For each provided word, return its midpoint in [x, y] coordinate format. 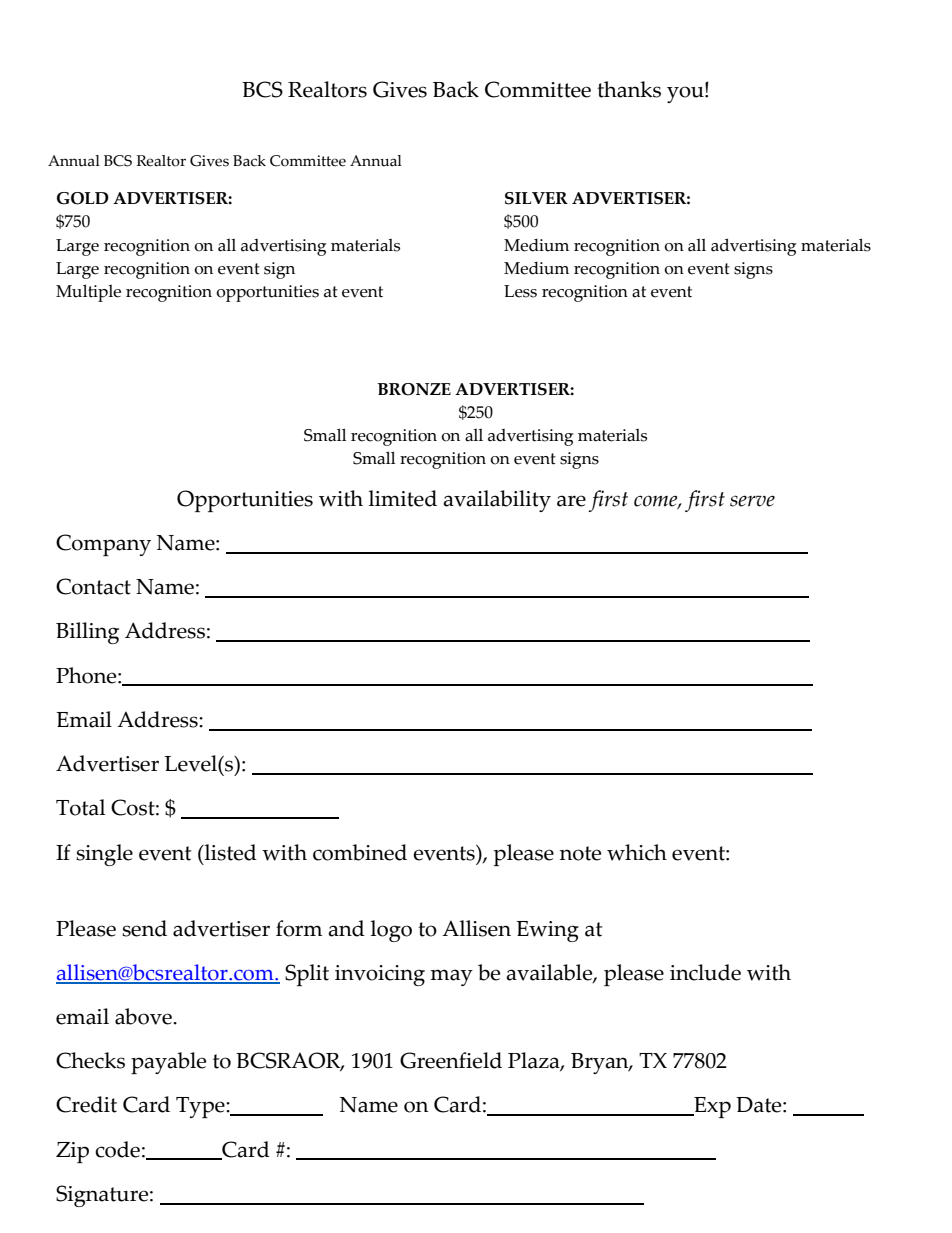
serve [752, 501]
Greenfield [451, 1060]
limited [403, 498]
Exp [711, 1107]
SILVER [536, 198]
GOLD [83, 198]
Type [201, 1107]
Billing [87, 633]
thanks [629, 89]
